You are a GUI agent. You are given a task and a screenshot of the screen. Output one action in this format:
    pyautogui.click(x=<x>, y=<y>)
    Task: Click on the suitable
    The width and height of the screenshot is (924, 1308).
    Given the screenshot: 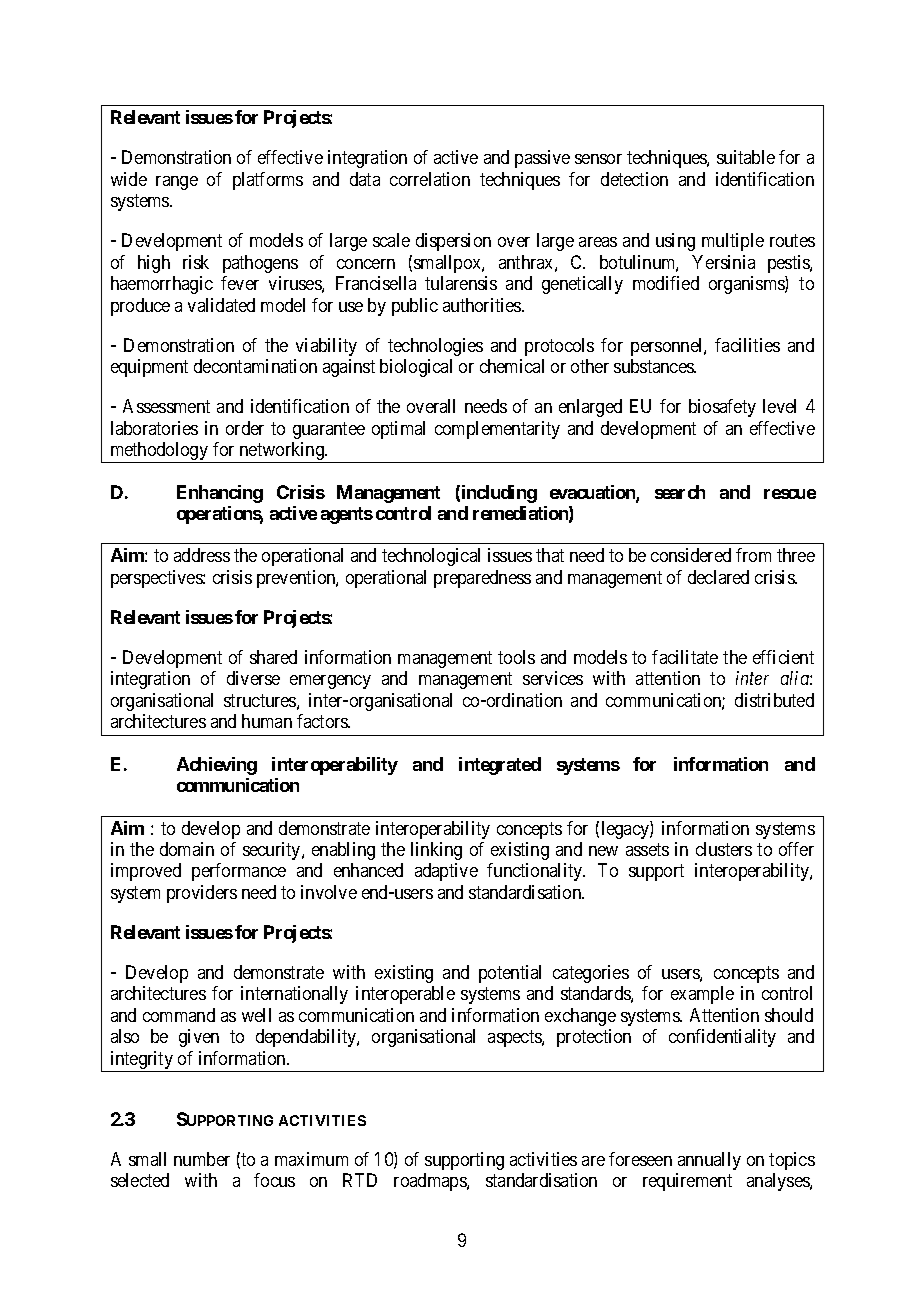 What is the action you would take?
    pyautogui.click(x=746, y=157)
